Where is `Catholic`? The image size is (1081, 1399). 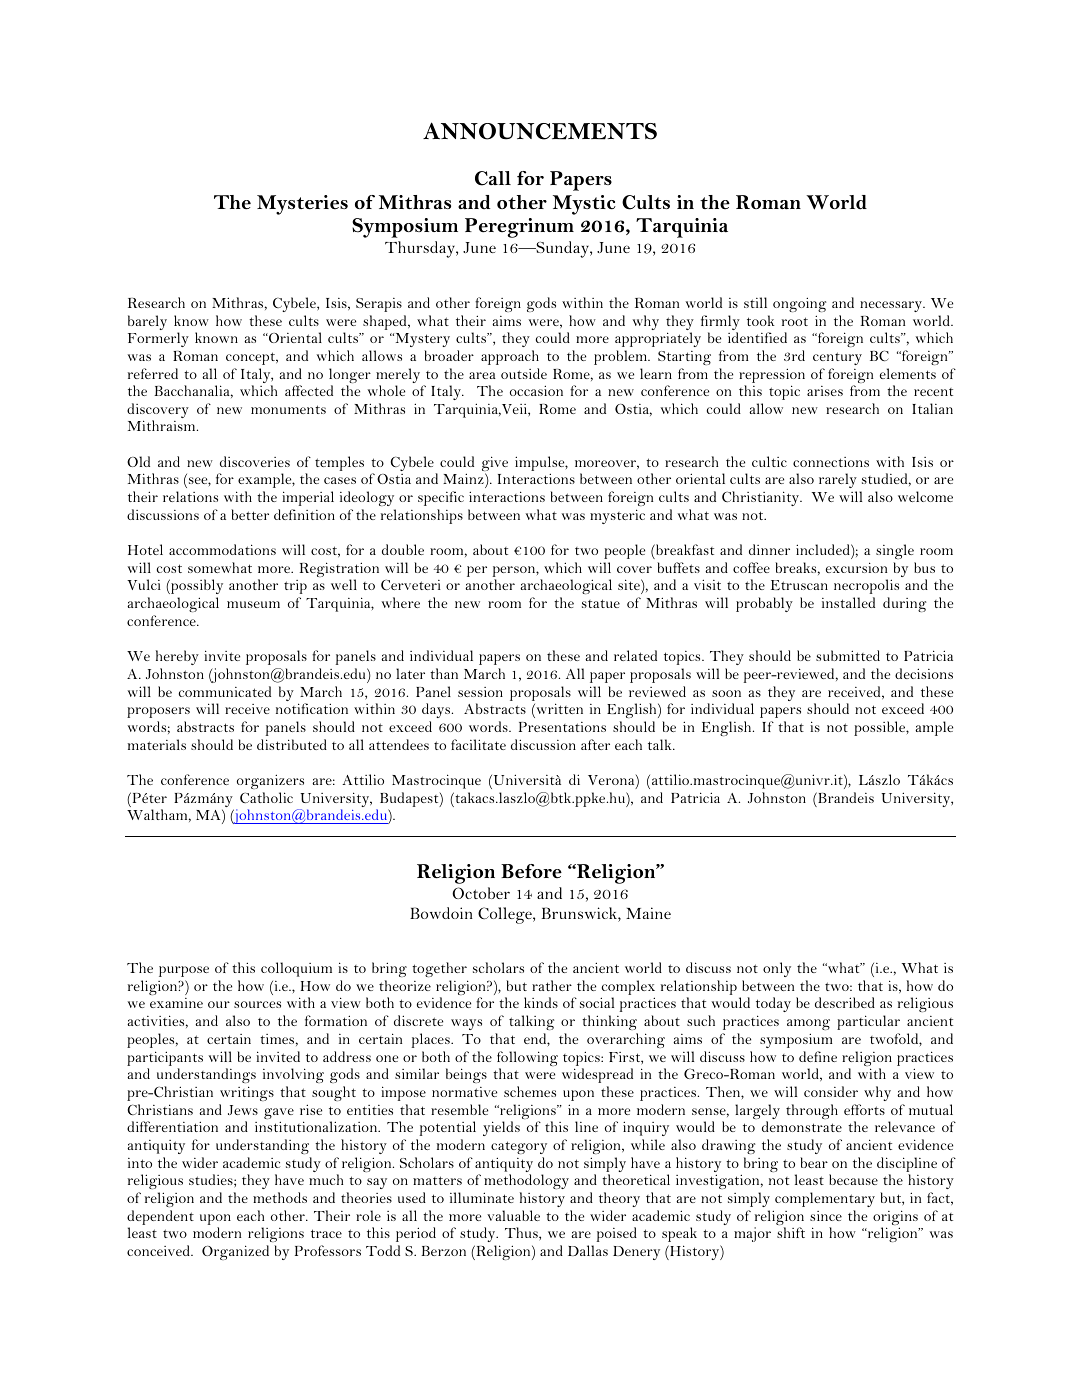 Catholic is located at coordinates (266, 797).
